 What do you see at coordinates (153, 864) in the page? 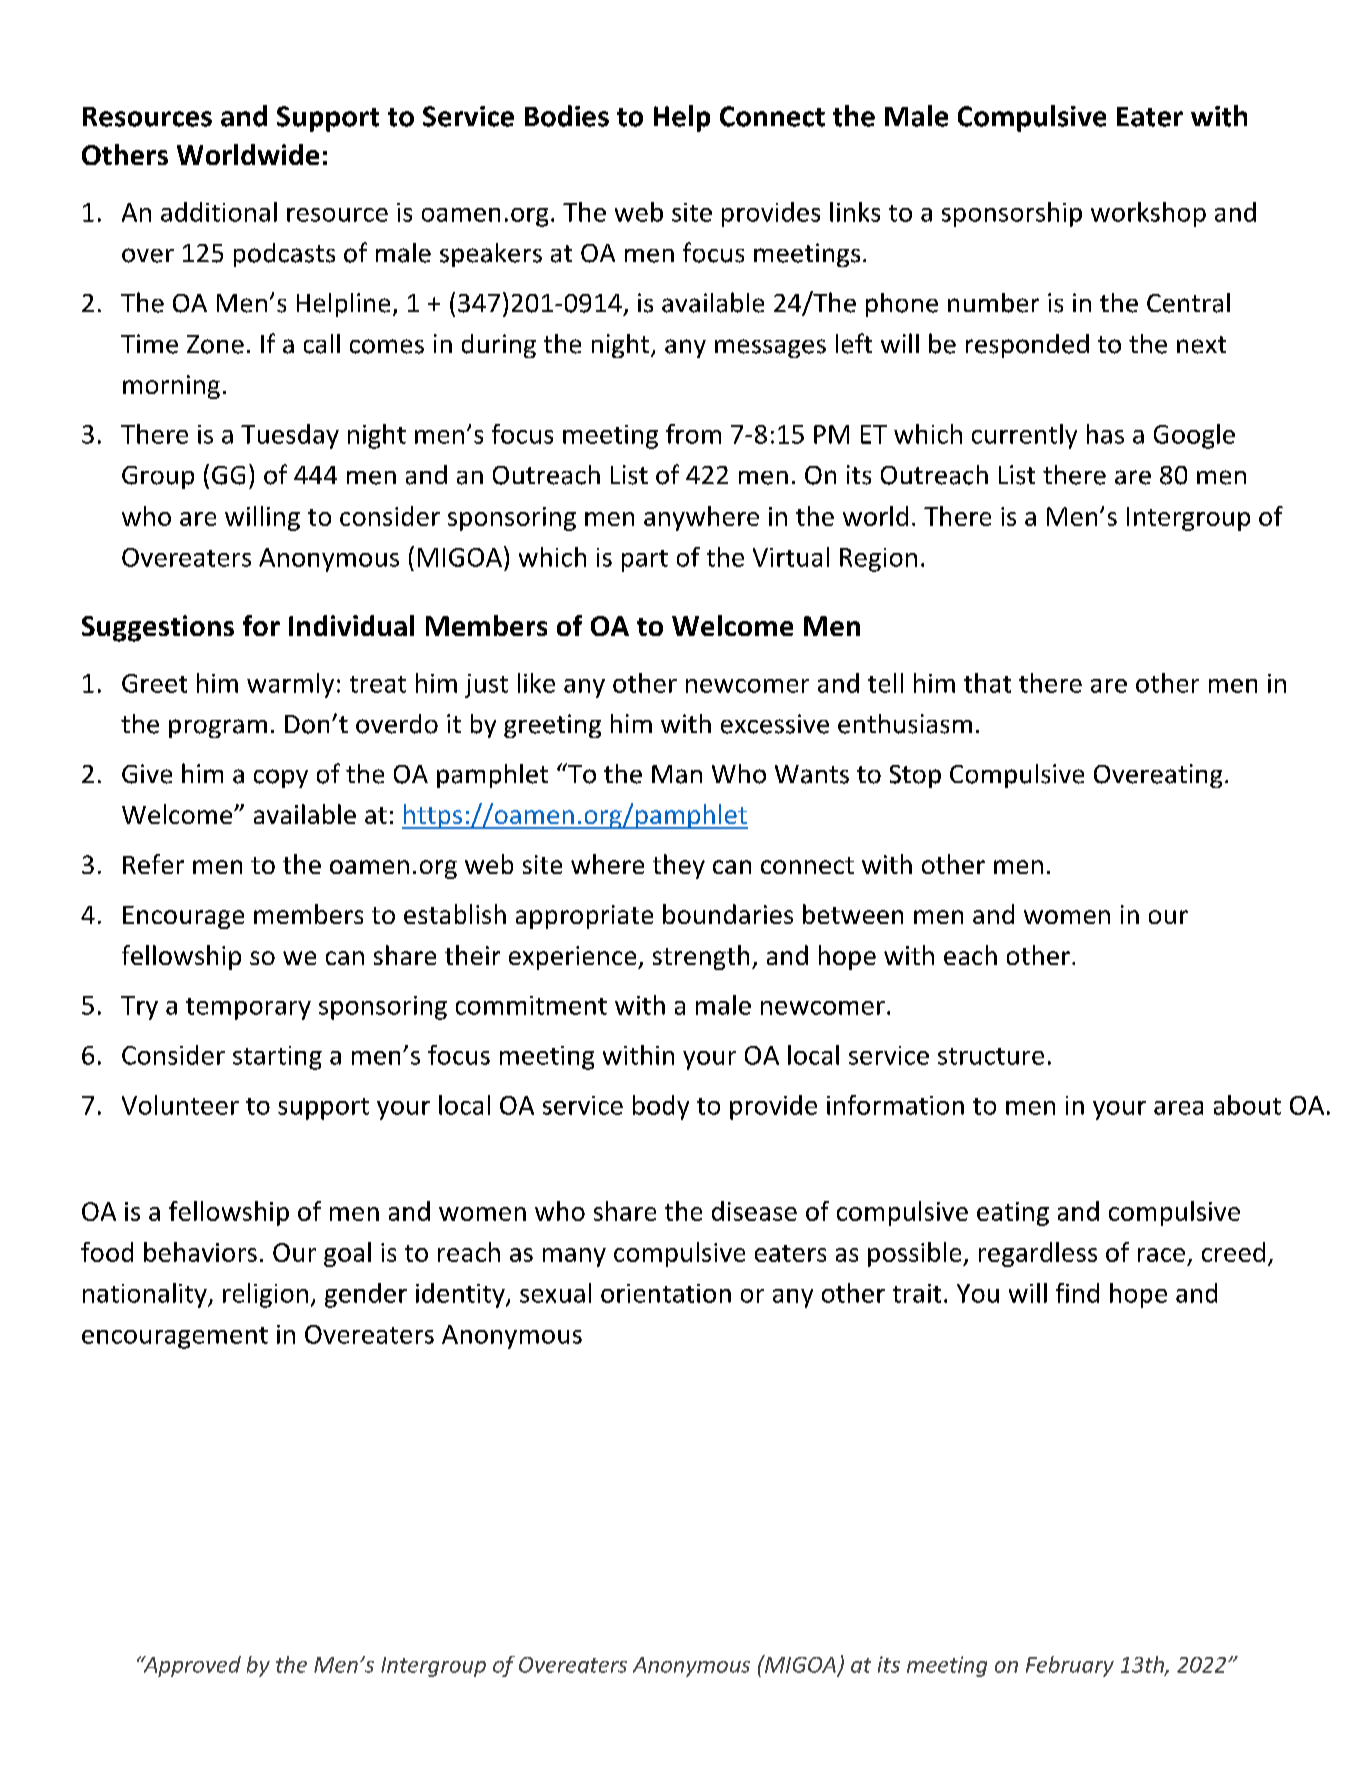
I see `Refer` at bounding box center [153, 864].
